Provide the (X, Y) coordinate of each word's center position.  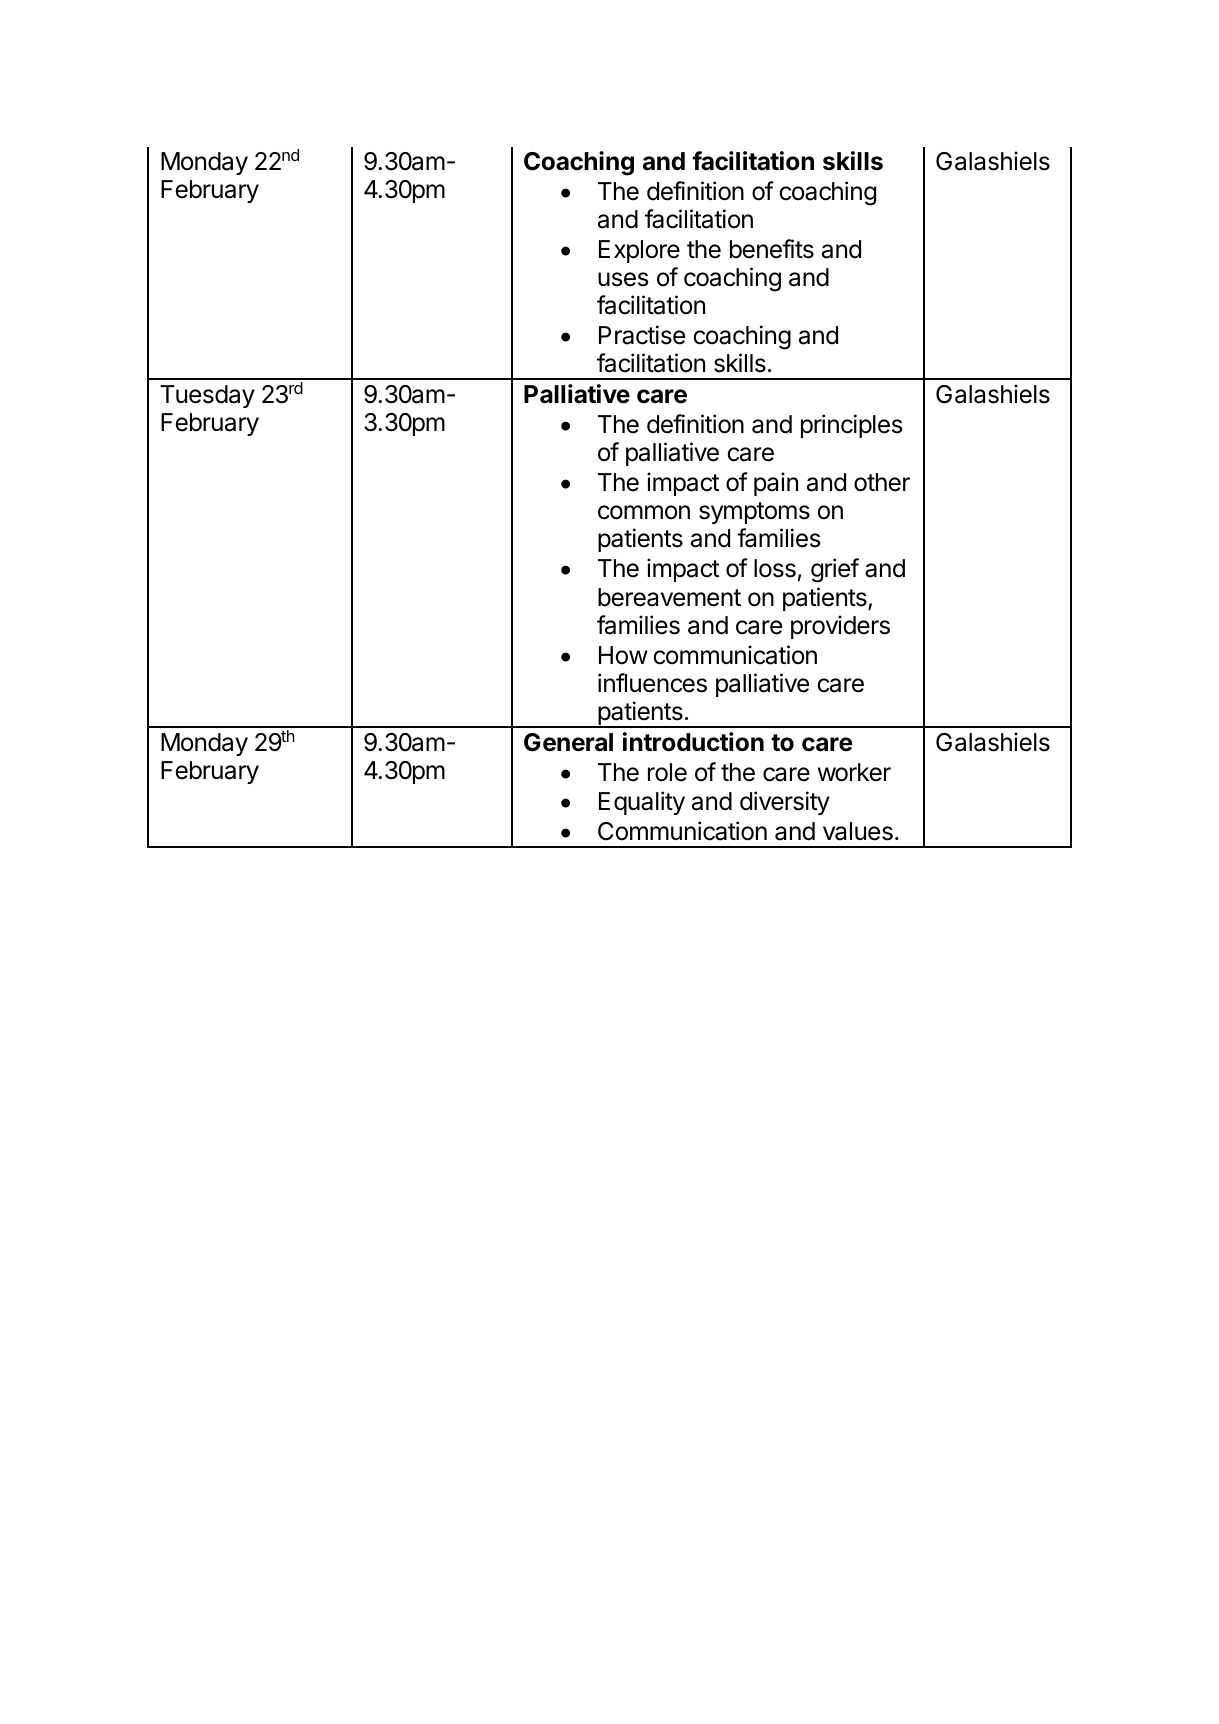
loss (775, 568)
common (644, 512)
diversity (785, 803)
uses (623, 279)
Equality (642, 803)
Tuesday (207, 396)
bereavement (669, 597)
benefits (772, 249)
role (667, 772)
